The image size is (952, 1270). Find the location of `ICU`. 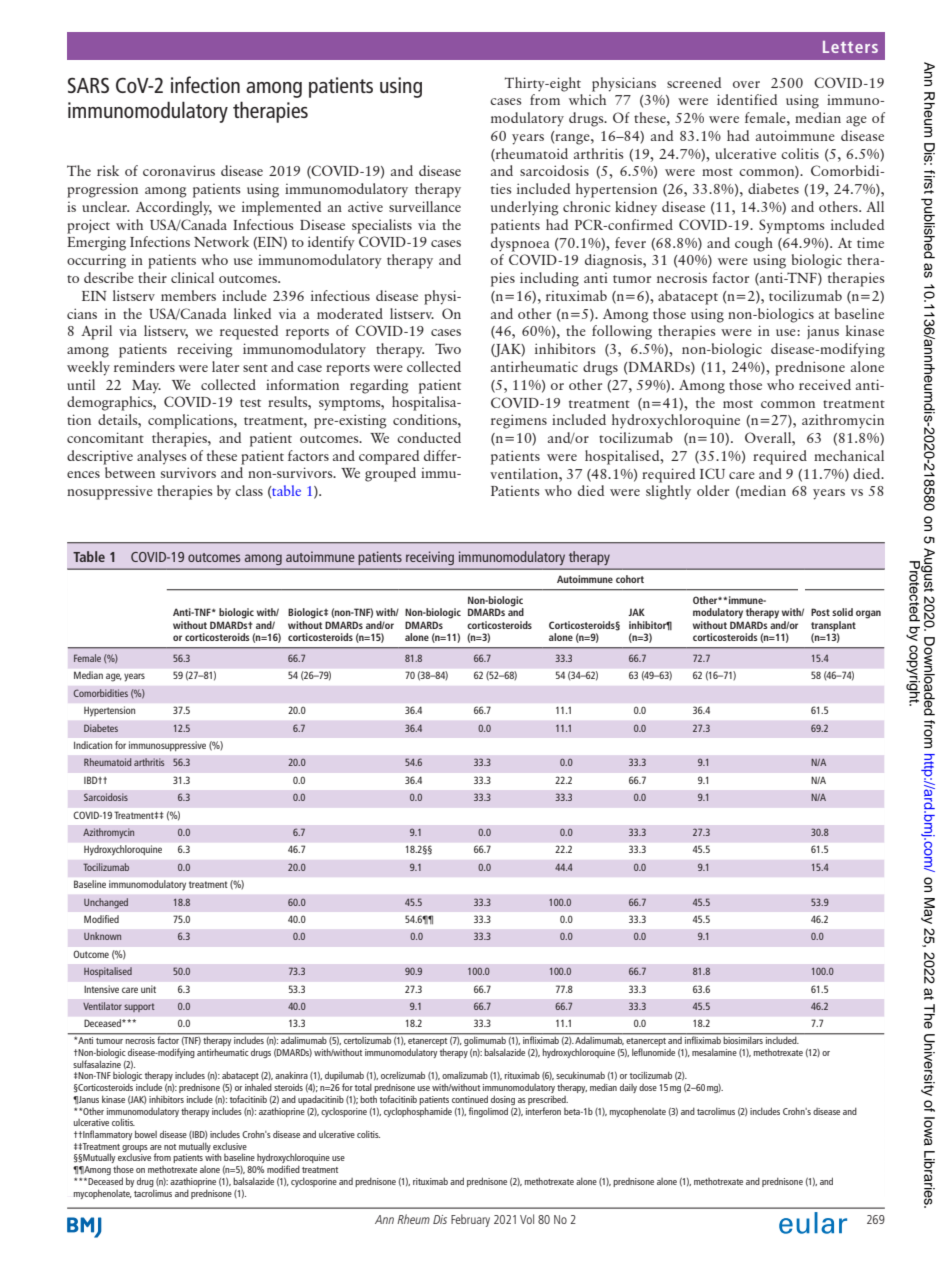

ICU is located at coordinates (712, 473).
